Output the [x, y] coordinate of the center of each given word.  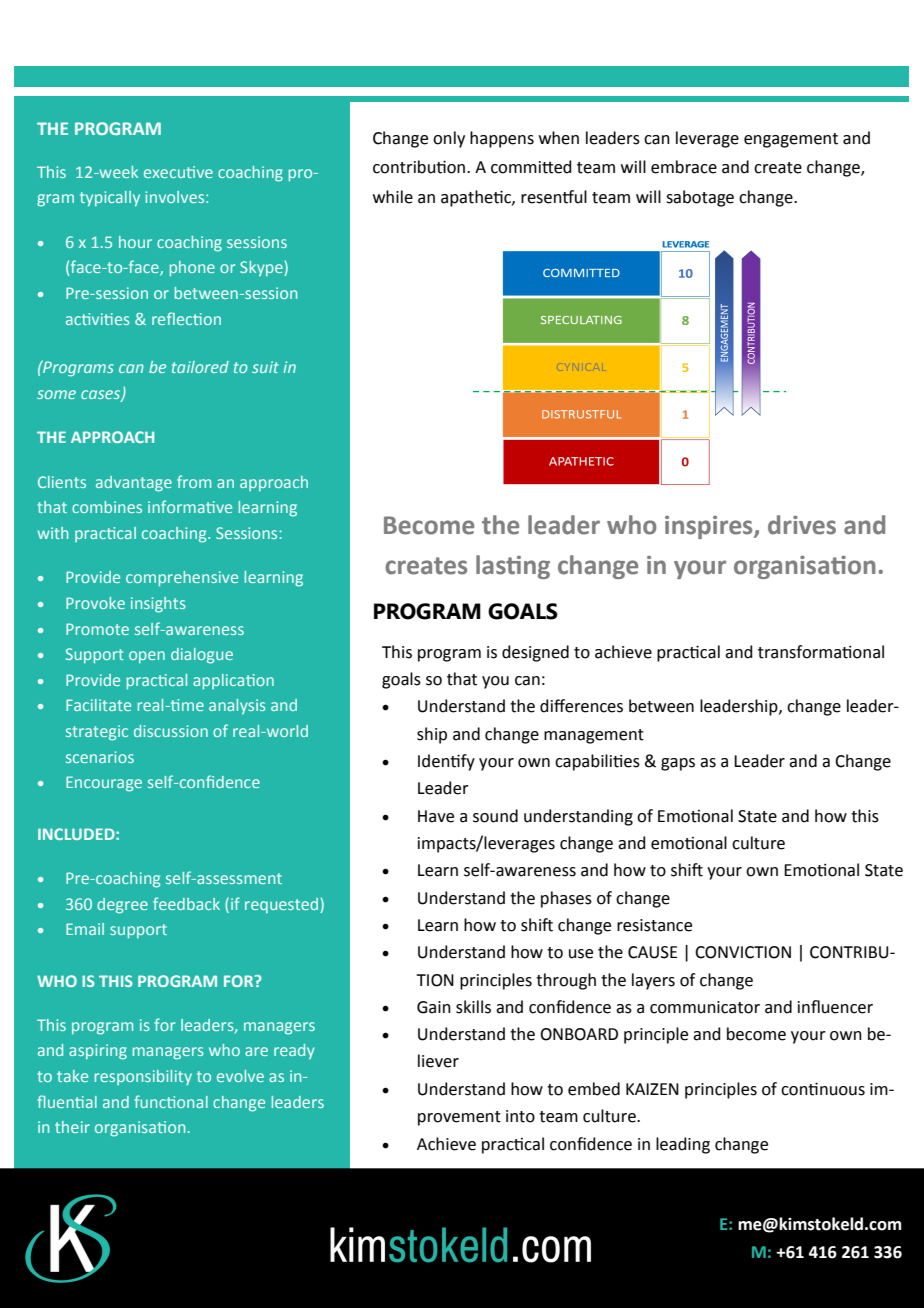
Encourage [104, 784]
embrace [684, 167]
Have [436, 816]
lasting [513, 567]
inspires [710, 527]
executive [178, 172]
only [449, 139]
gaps [678, 764]
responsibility [143, 1077]
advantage [134, 484]
